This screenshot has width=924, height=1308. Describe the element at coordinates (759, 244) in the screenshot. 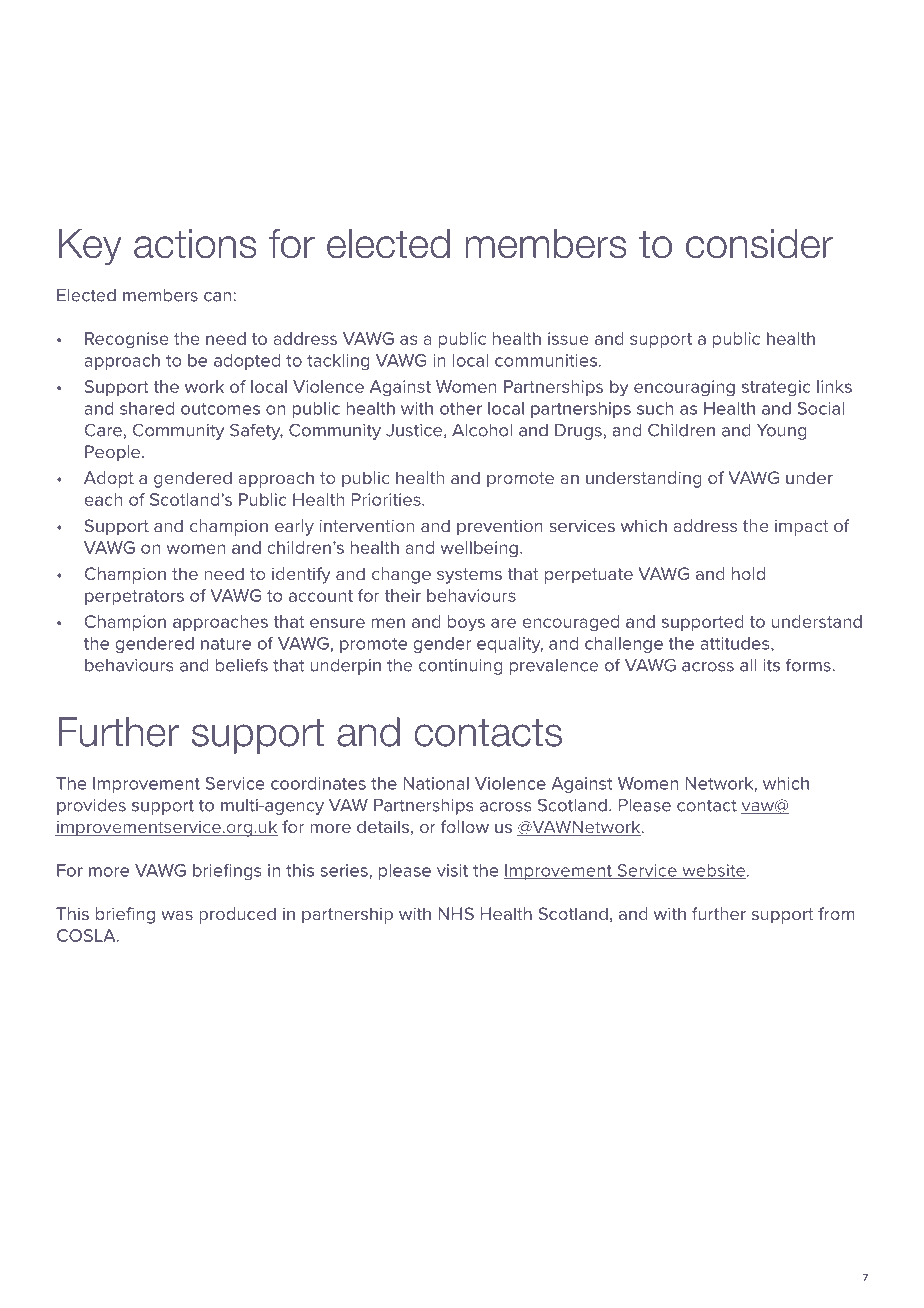

I see `consider` at that location.
